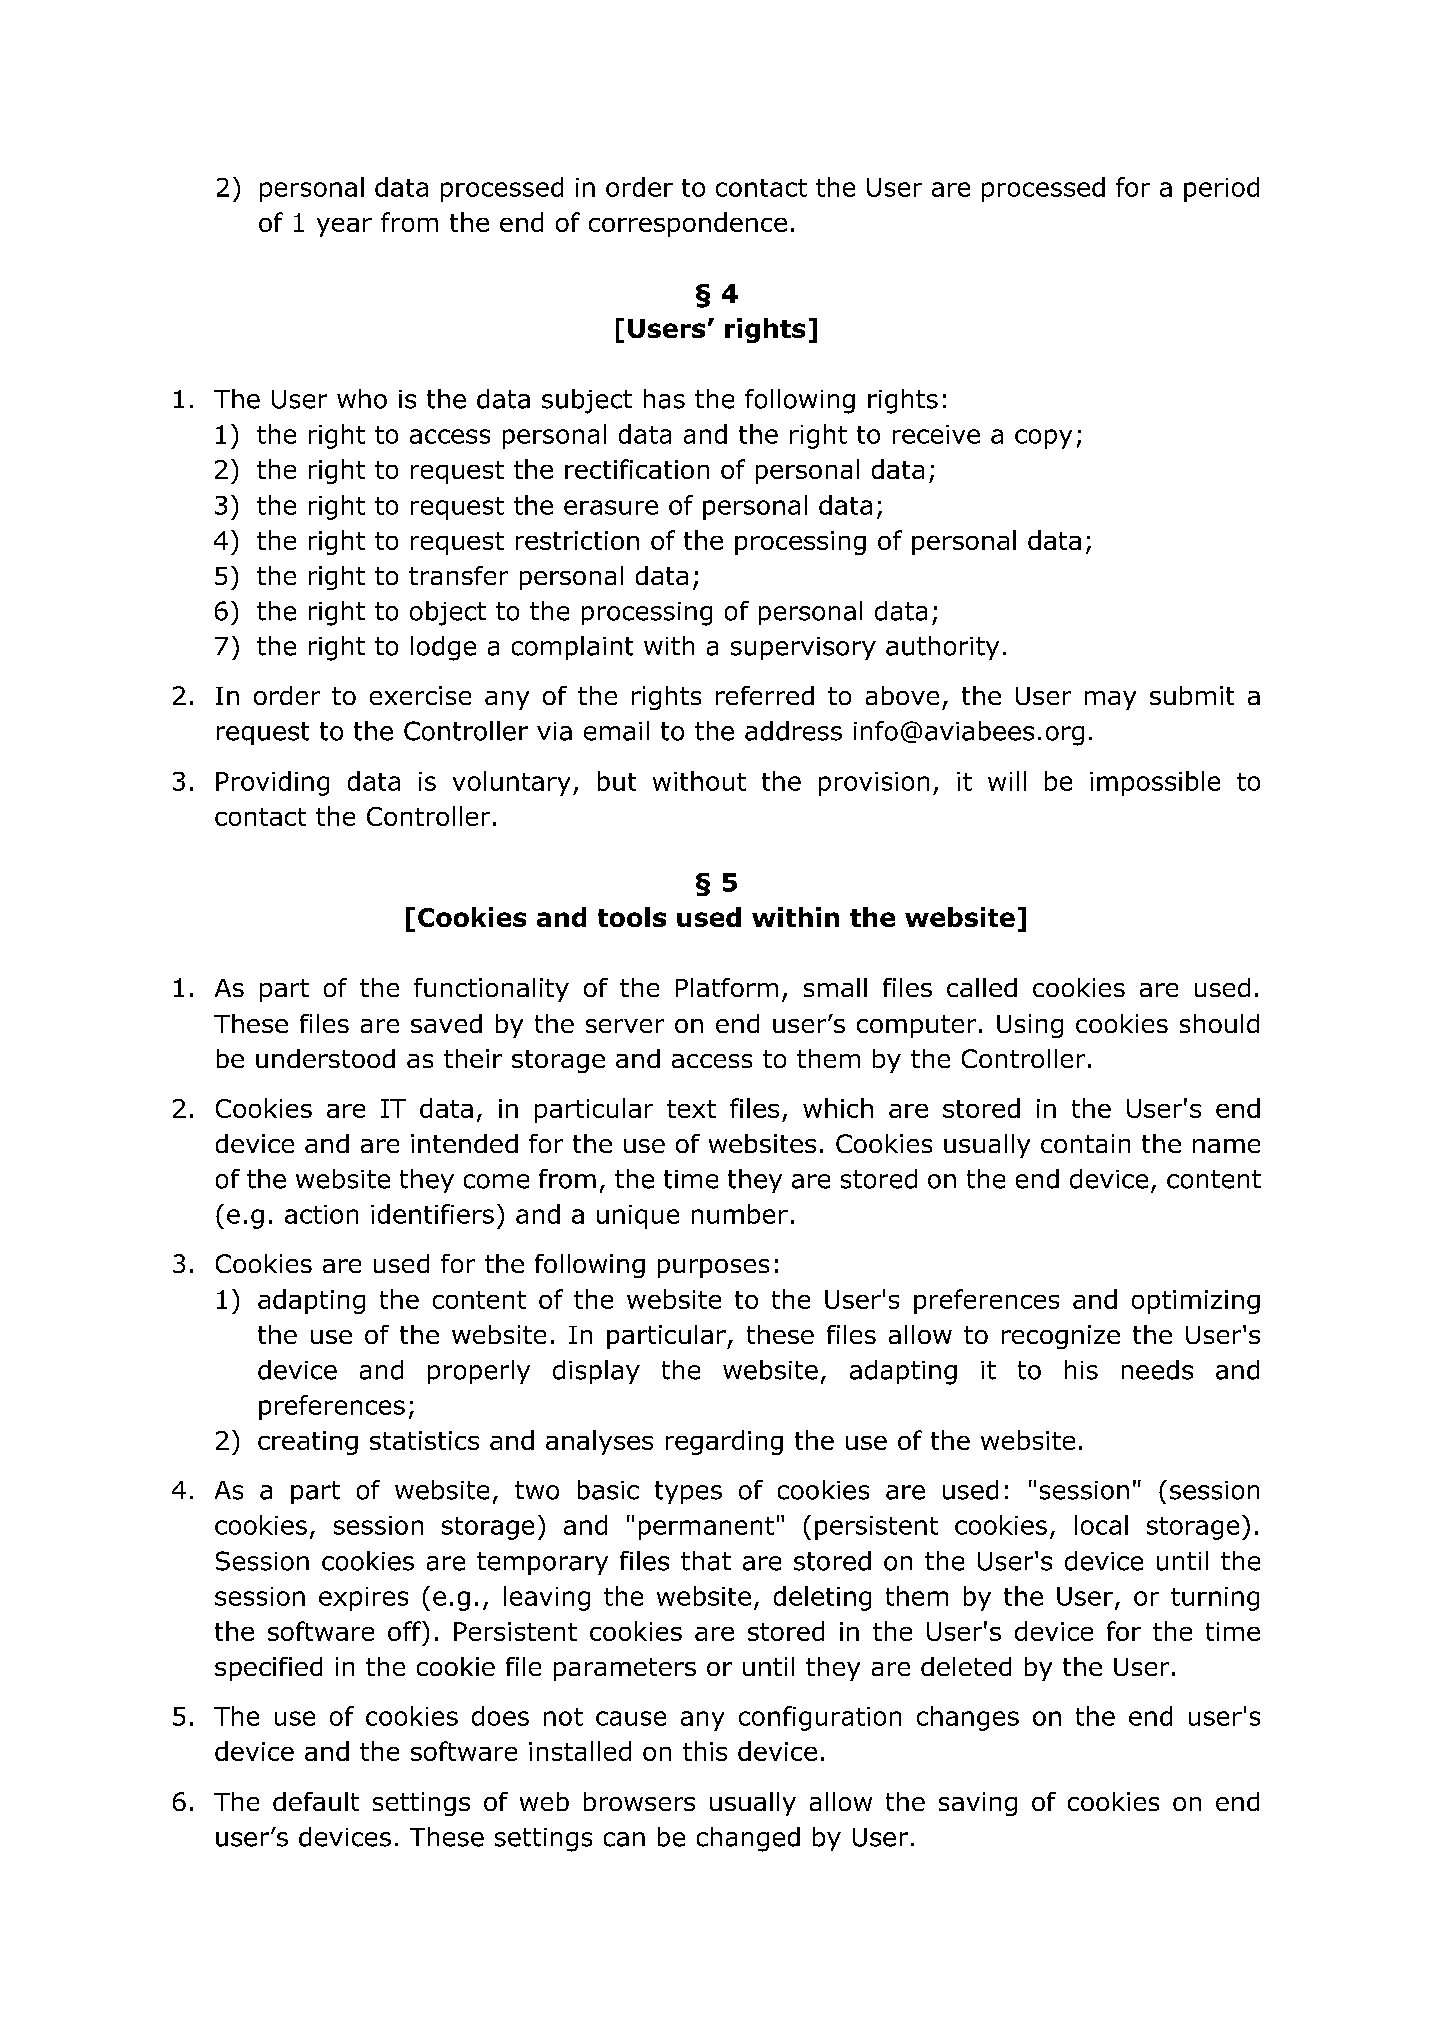 This image has width=1432, height=2025. What do you see at coordinates (446, 1023) in the image?
I see `saved` at bounding box center [446, 1023].
